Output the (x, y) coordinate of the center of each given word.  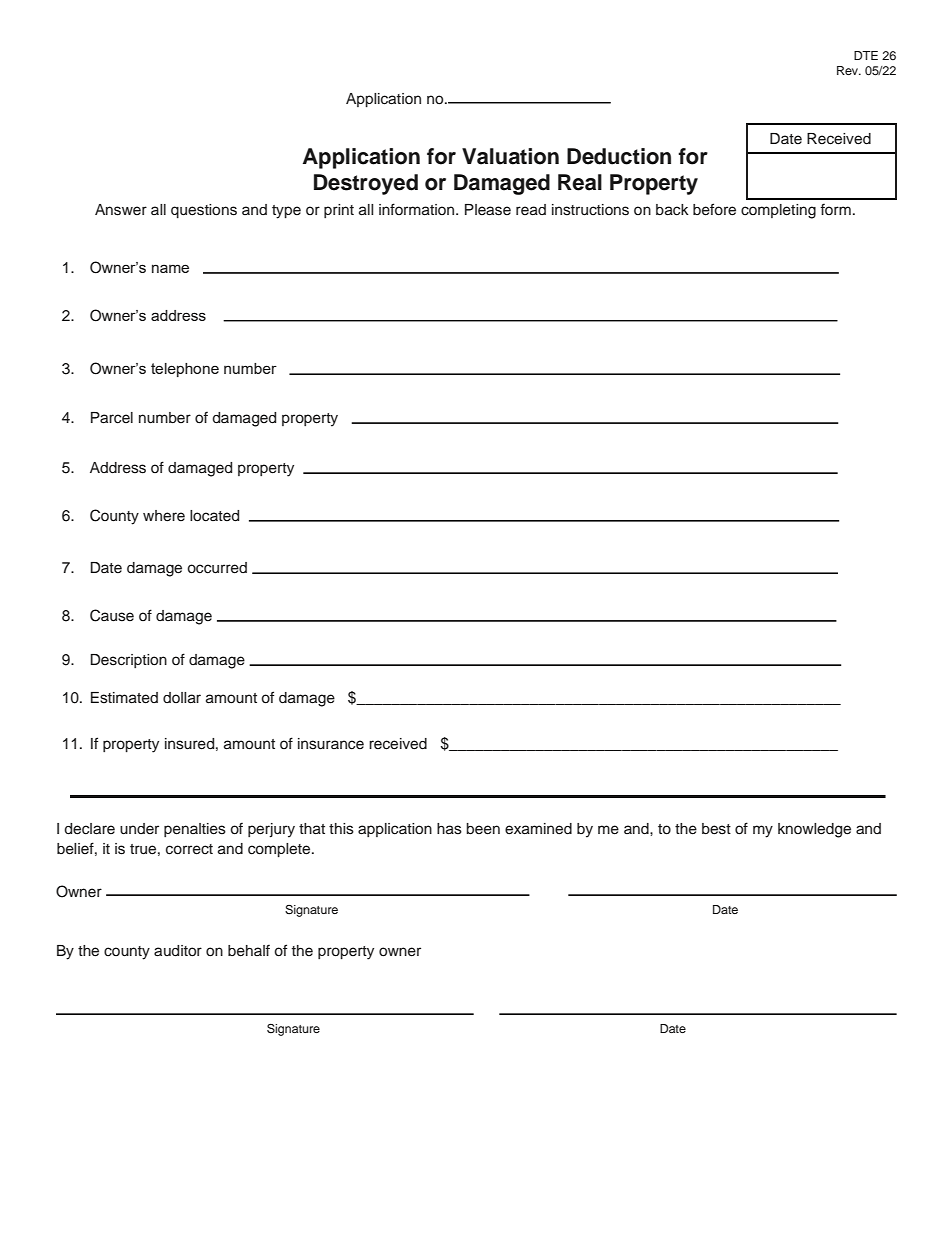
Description (129, 661)
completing (778, 211)
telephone (185, 370)
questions (204, 211)
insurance (331, 744)
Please (488, 210)
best (716, 829)
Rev (849, 70)
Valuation (510, 156)
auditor (178, 951)
